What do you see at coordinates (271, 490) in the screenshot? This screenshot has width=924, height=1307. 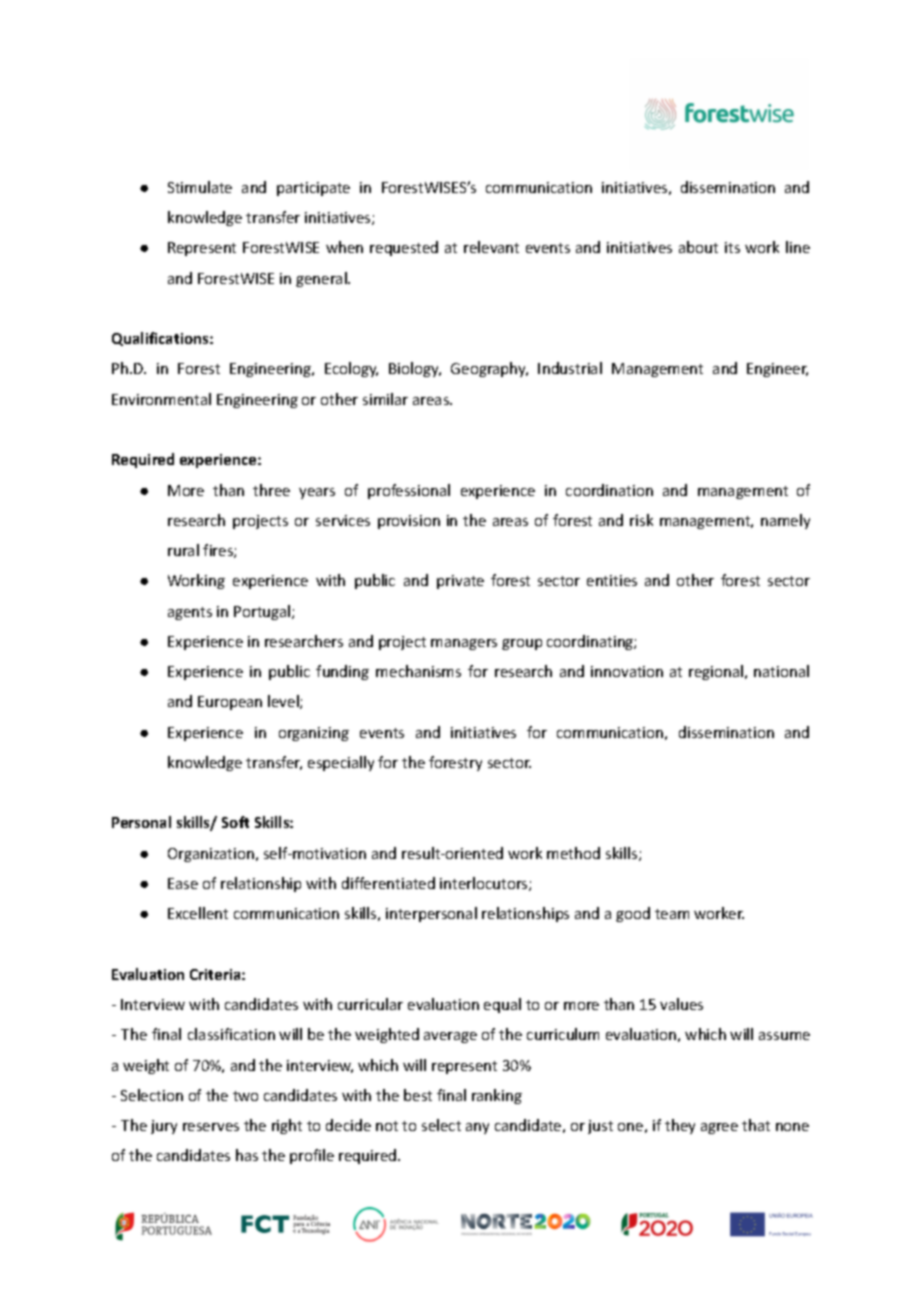 I see `three` at bounding box center [271, 490].
